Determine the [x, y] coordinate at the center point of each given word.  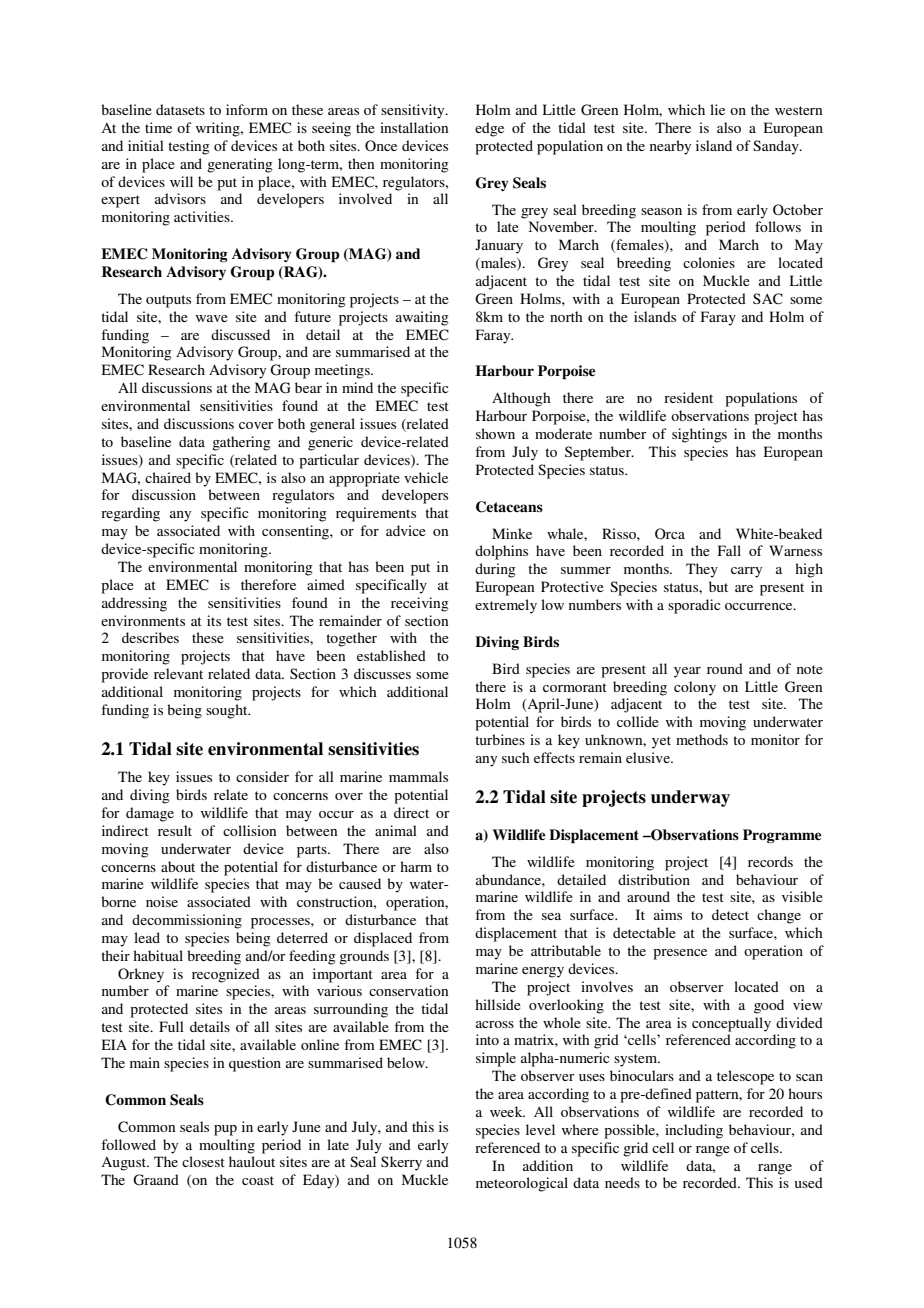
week [507, 1111]
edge [489, 129]
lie [717, 109]
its [214, 620]
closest [203, 1161]
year [687, 672]
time [158, 127]
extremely [506, 606]
